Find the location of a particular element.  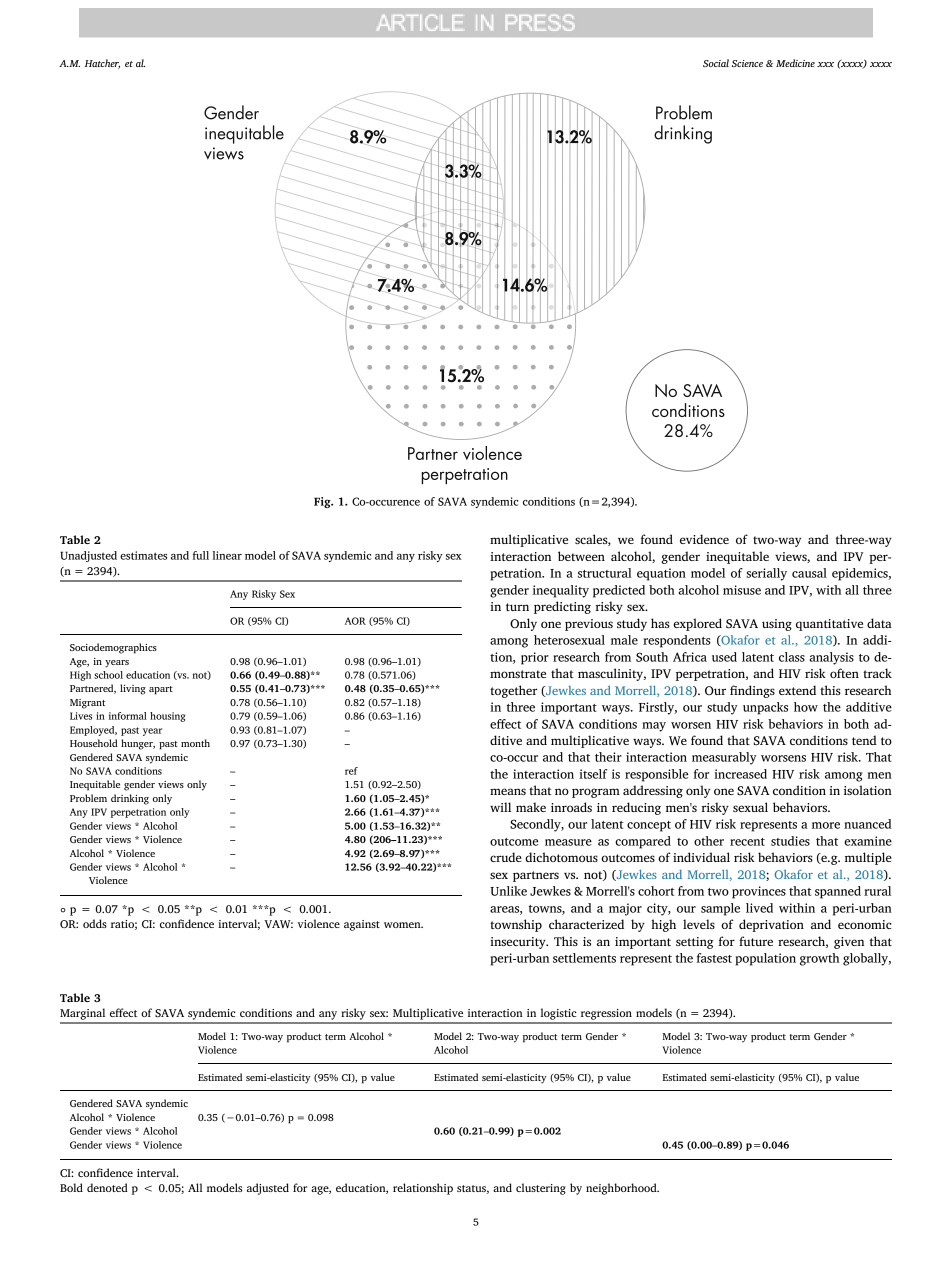

estimates is located at coordinates (143, 555).
